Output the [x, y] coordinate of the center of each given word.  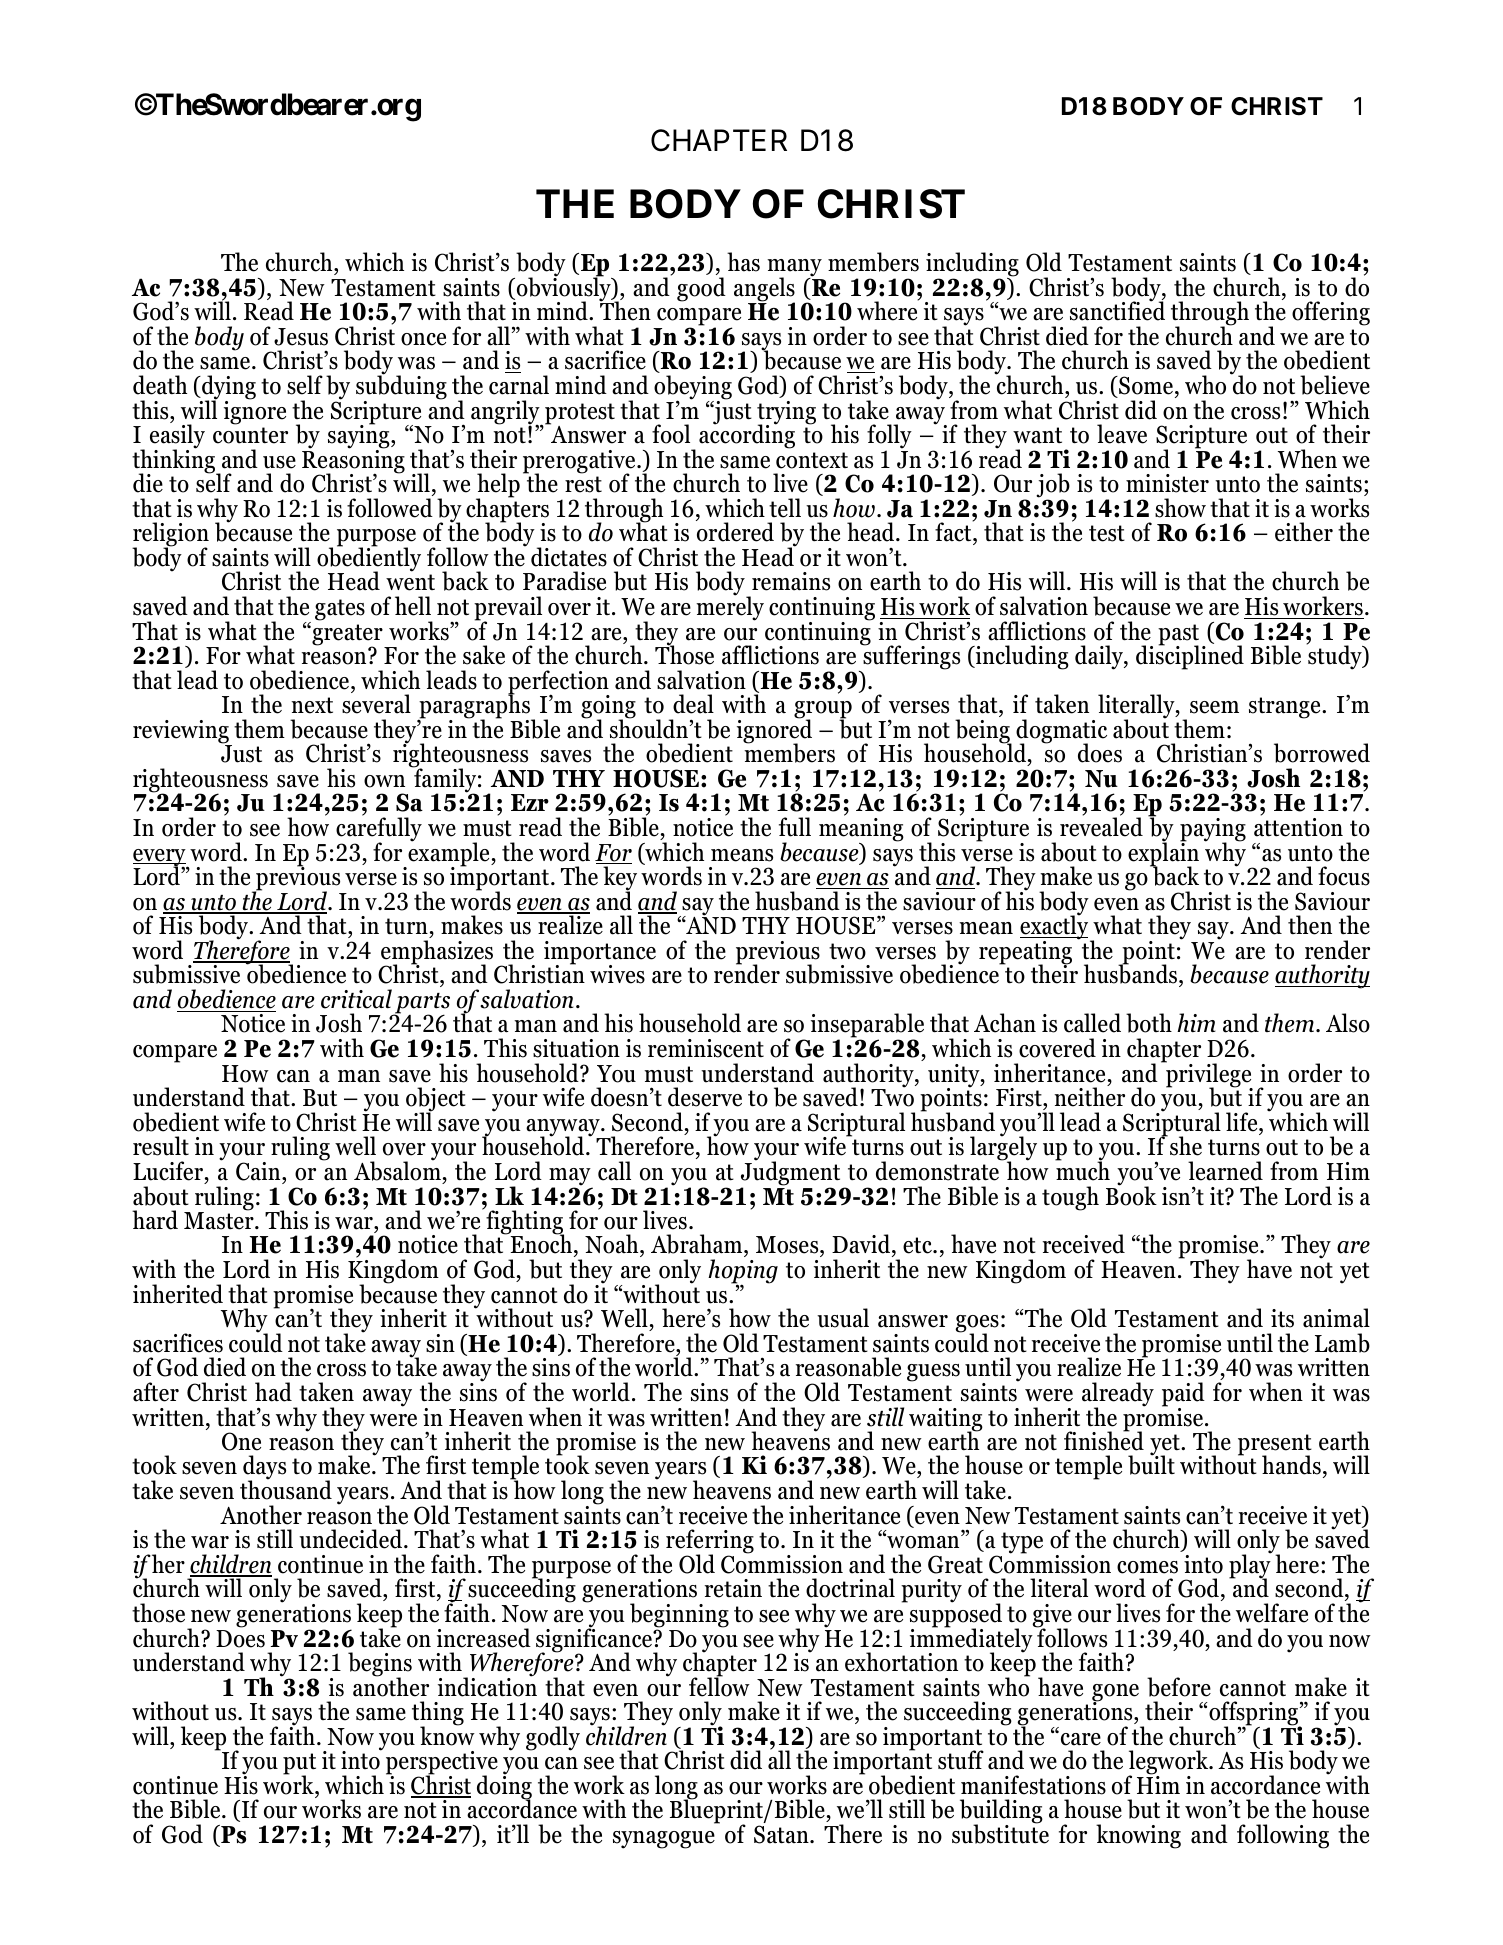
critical [356, 999]
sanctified [1117, 310]
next [312, 705]
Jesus [301, 337]
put [299, 1765]
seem [1214, 707]
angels [764, 290]
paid [1183, 1395]
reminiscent [706, 1048]
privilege [1208, 1075]
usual [843, 1318]
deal [693, 704]
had [273, 1392]
